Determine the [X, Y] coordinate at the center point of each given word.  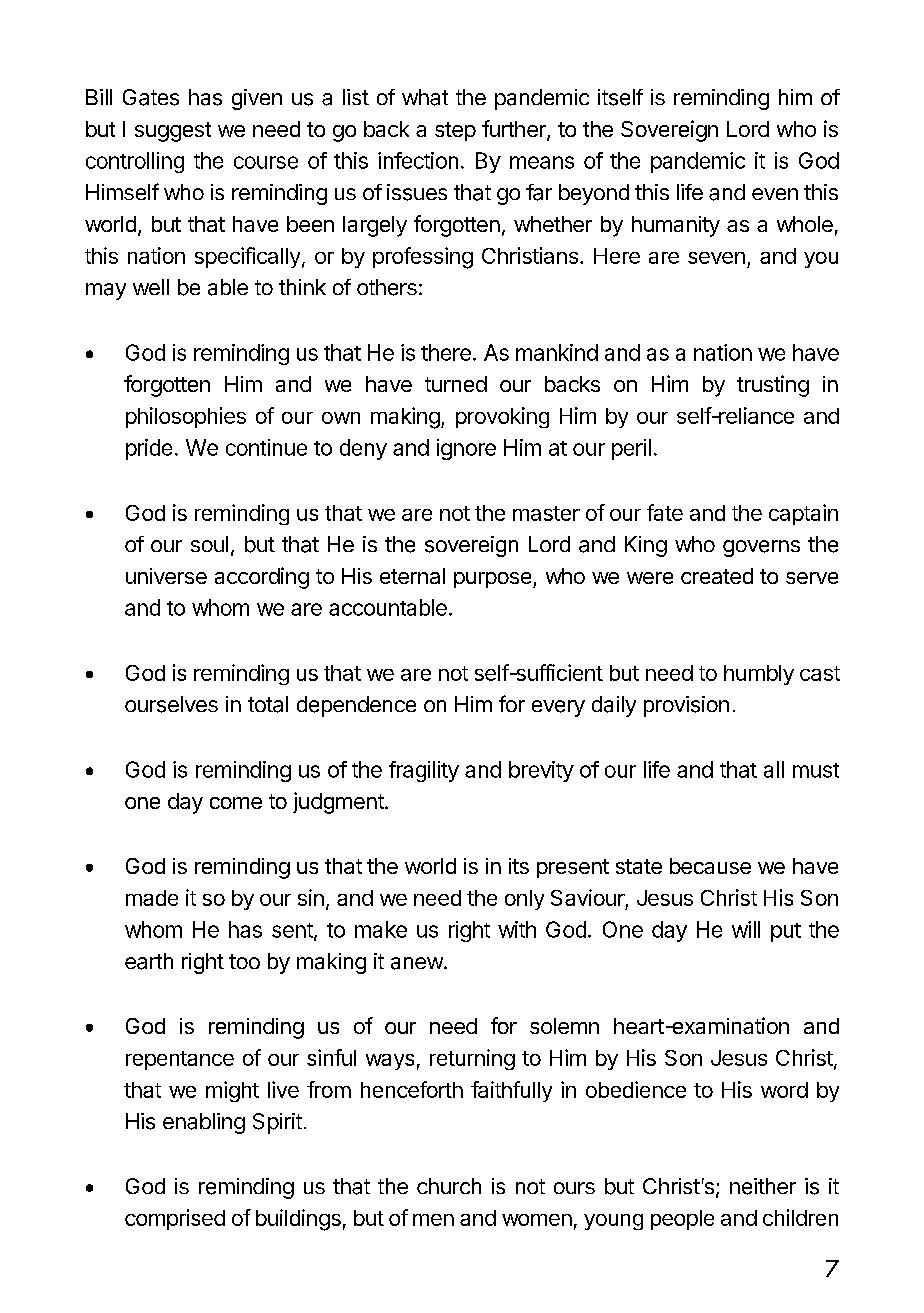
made [152, 898]
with [517, 929]
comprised [175, 1219]
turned [456, 384]
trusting [773, 386]
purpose [494, 580]
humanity [676, 226]
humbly [759, 675]
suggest [173, 132]
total [268, 704]
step [455, 131]
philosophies [186, 417]
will [746, 929]
